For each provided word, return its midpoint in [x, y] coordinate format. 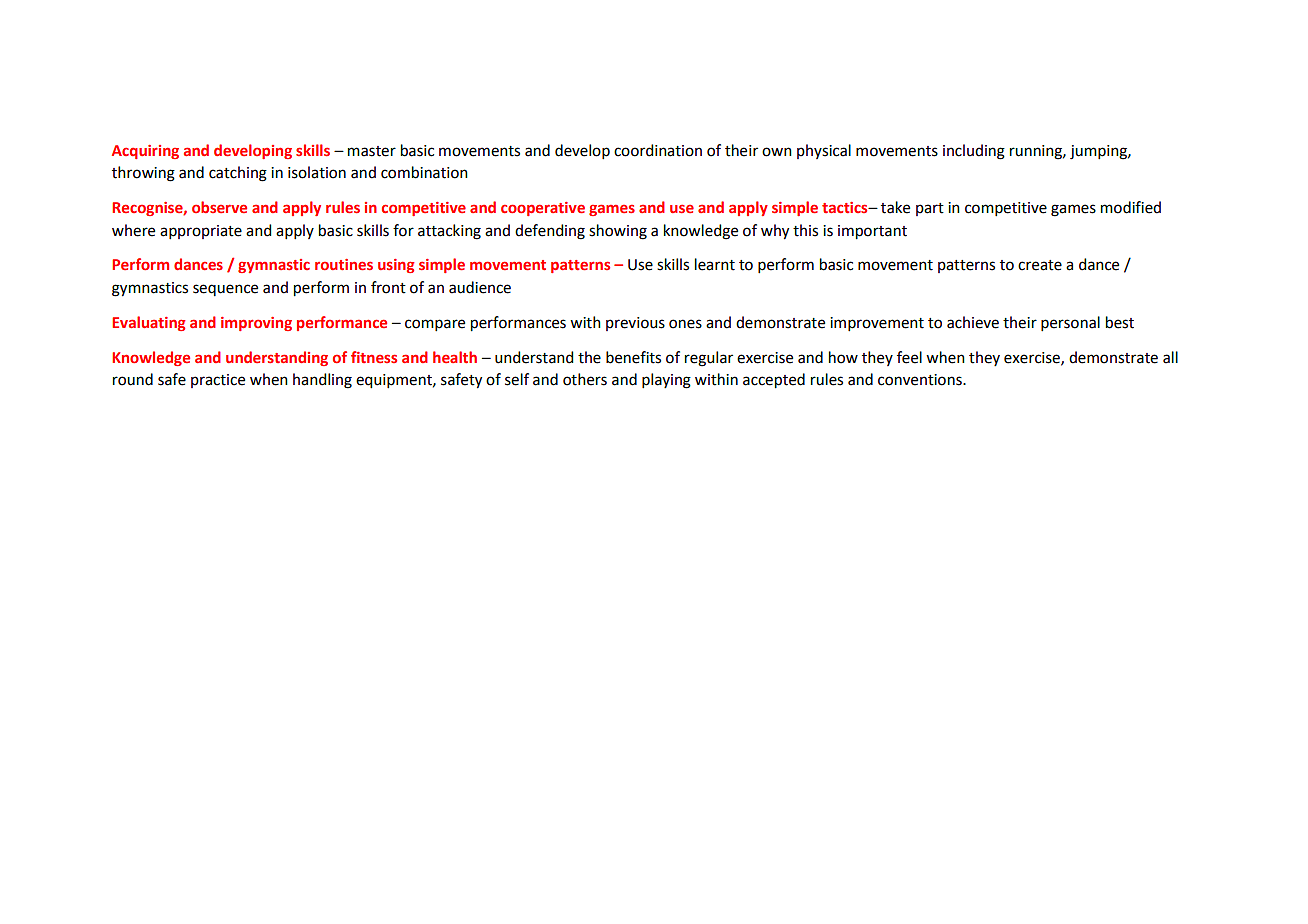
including [974, 152]
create [1040, 265]
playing [666, 381]
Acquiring [145, 152]
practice [218, 381]
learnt [715, 264]
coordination [658, 150]
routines [344, 264]
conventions [921, 380]
